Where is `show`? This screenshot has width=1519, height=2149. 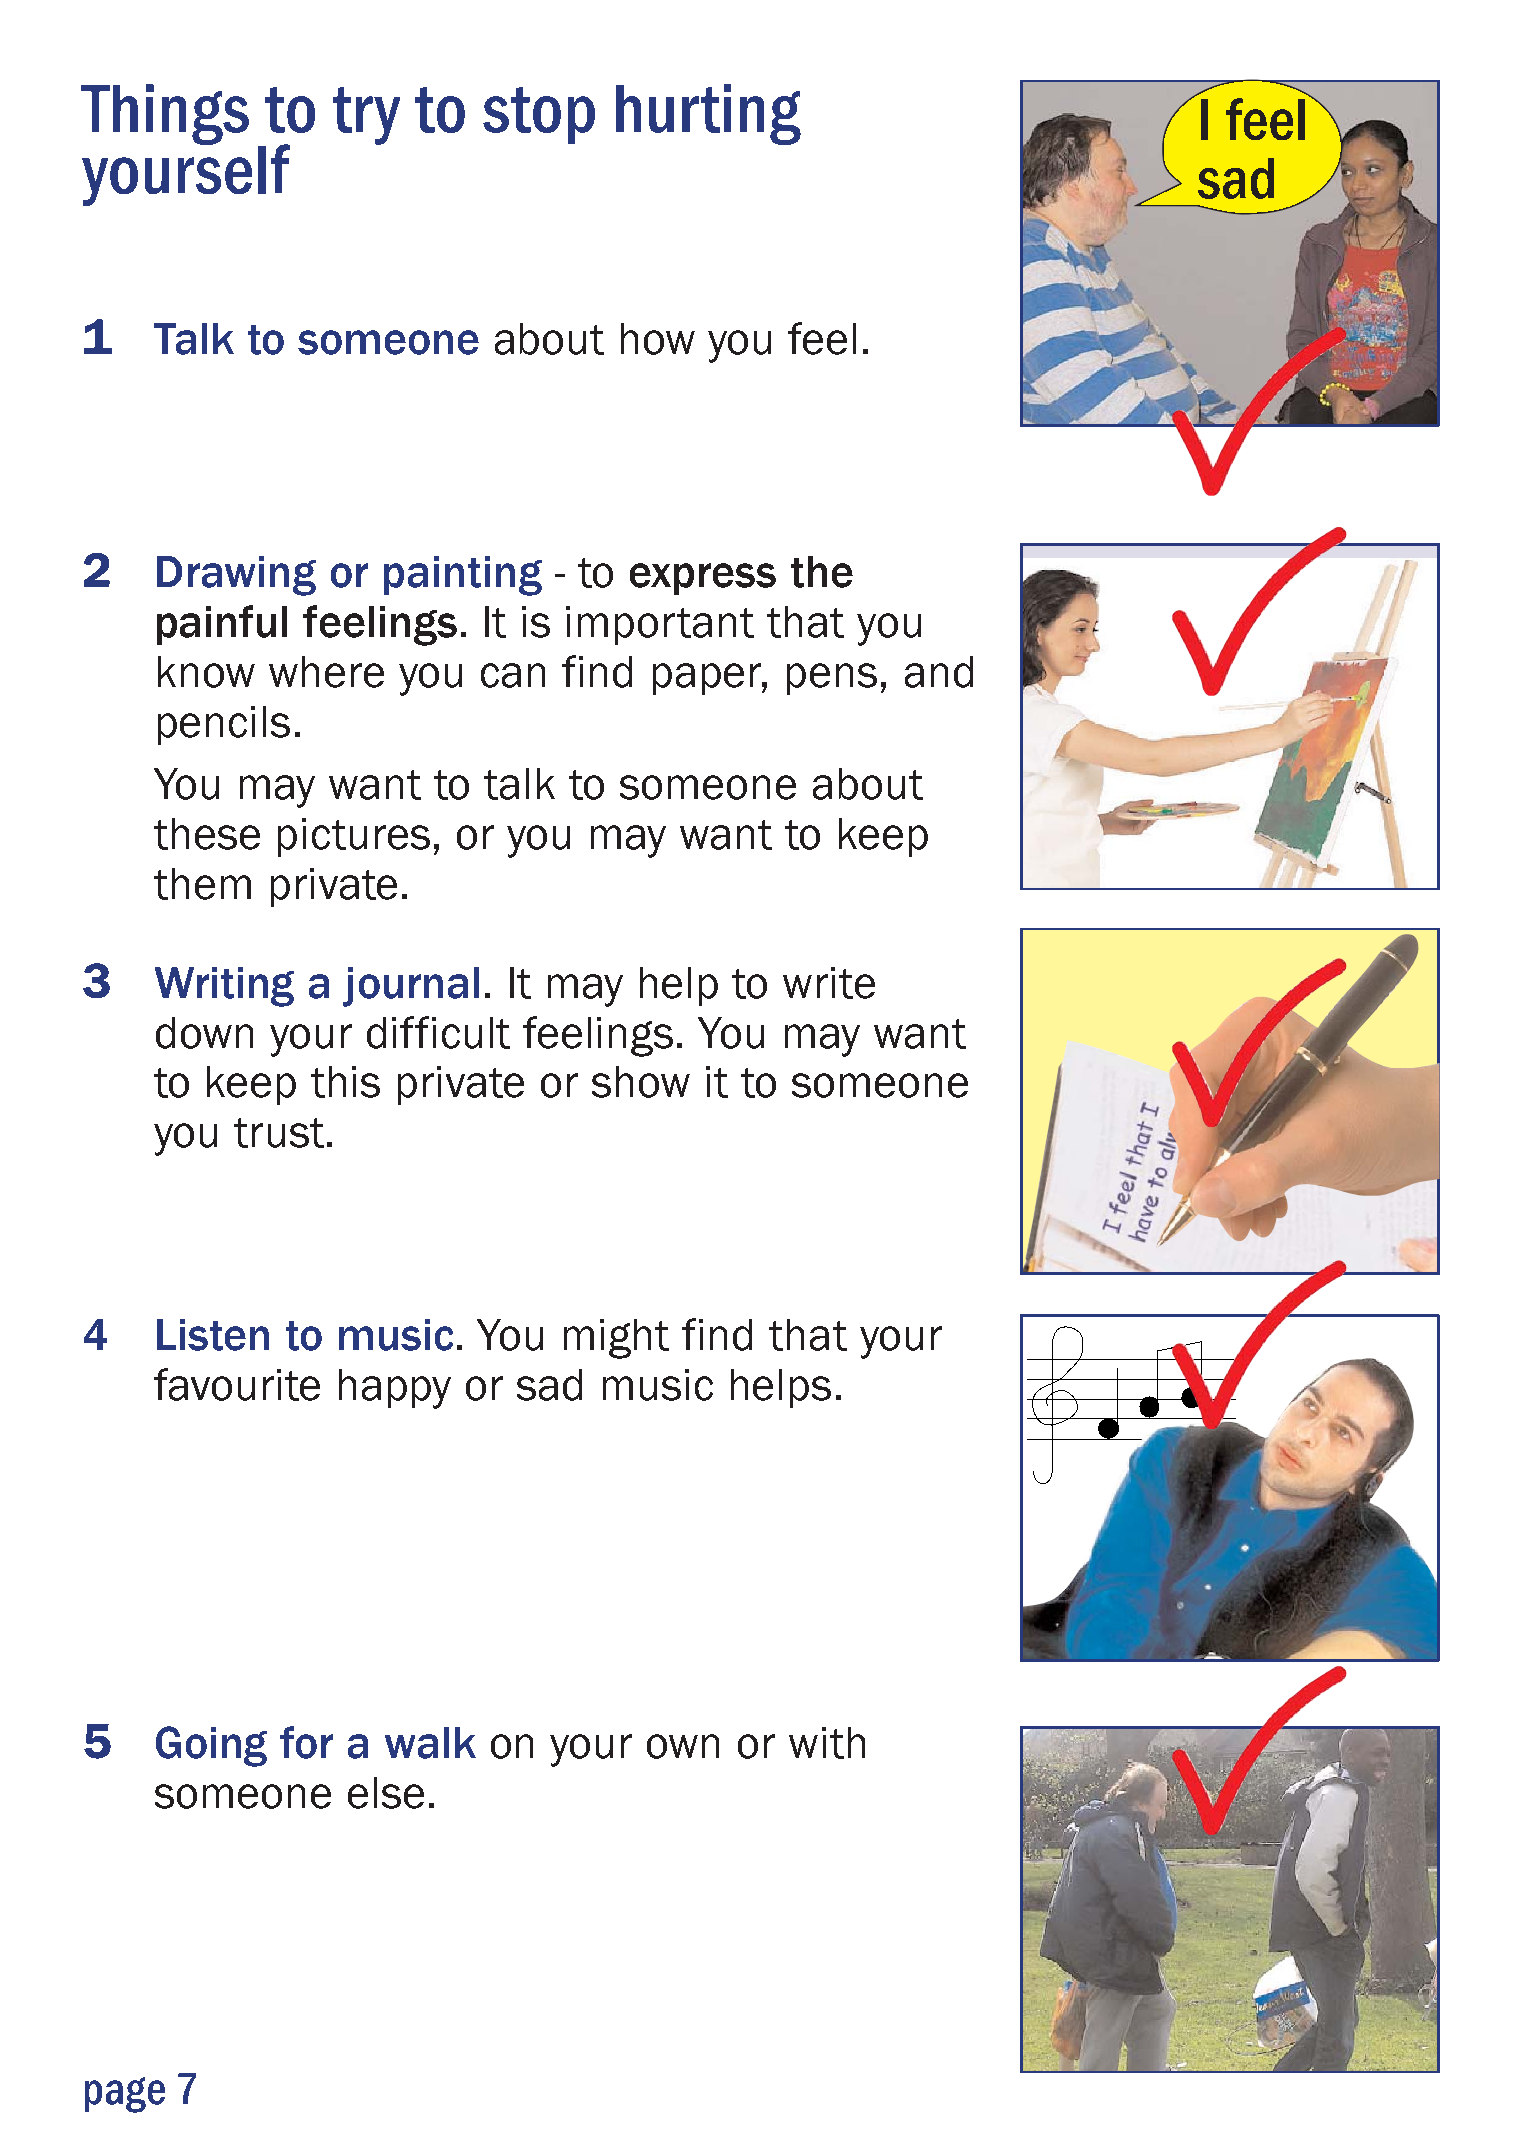
show is located at coordinates (641, 1082).
